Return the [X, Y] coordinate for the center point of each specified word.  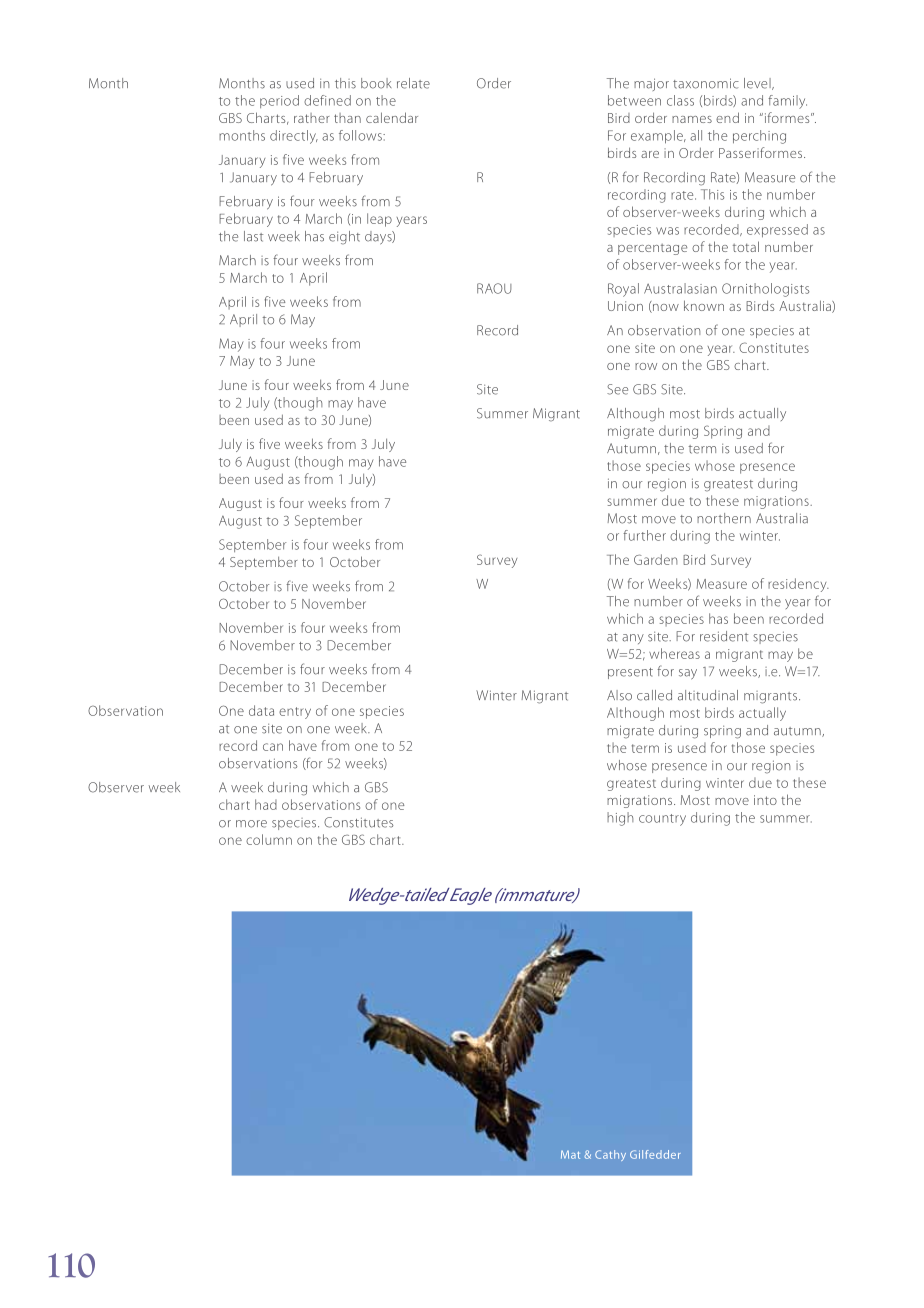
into [765, 800]
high [620, 819]
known [704, 305]
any [633, 639]
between [634, 100]
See [617, 389]
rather [312, 118]
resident [724, 636]
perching [759, 137]
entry [295, 713]
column [269, 839]
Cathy [610, 1155]
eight [344, 238]
